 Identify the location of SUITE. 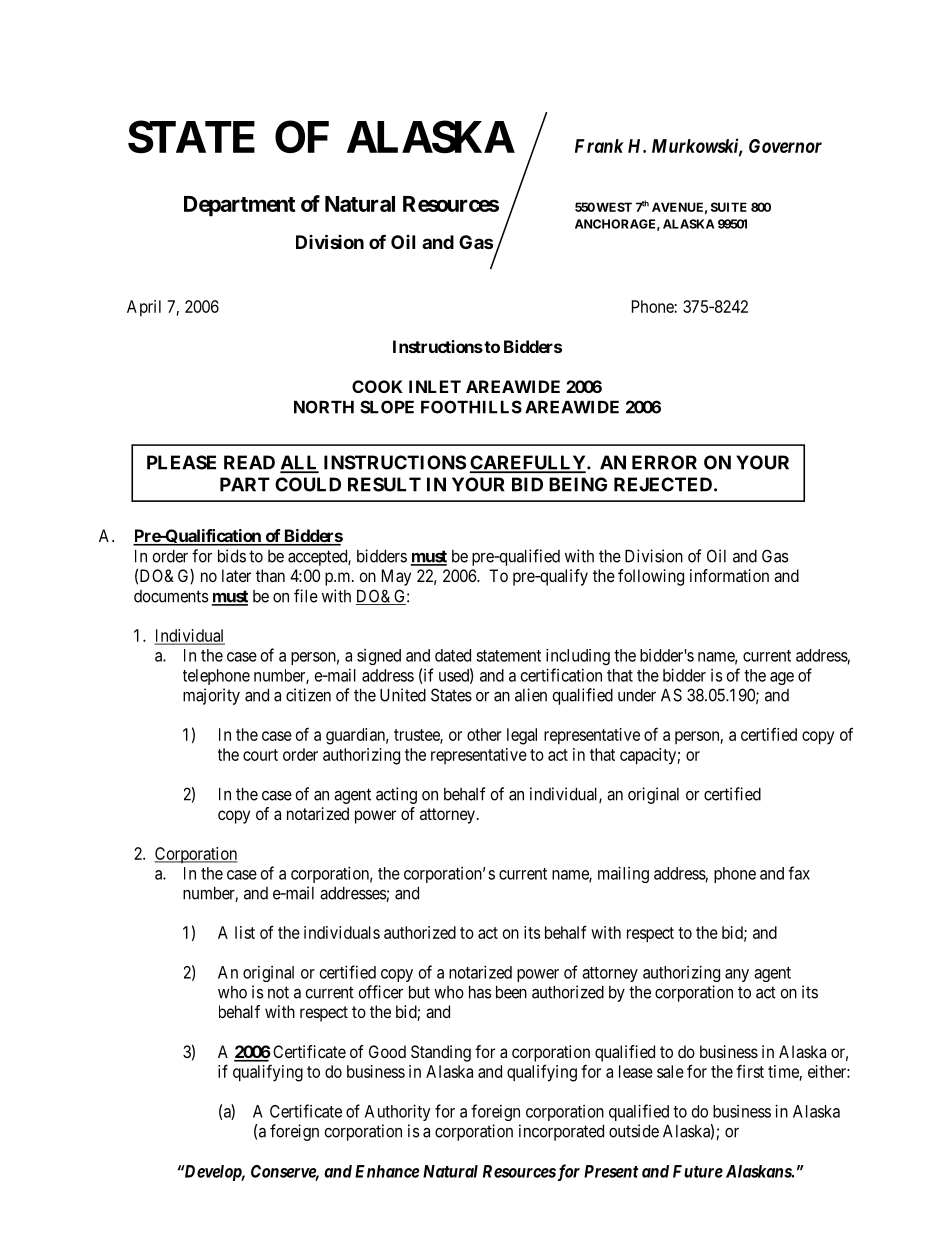
(729, 207).
